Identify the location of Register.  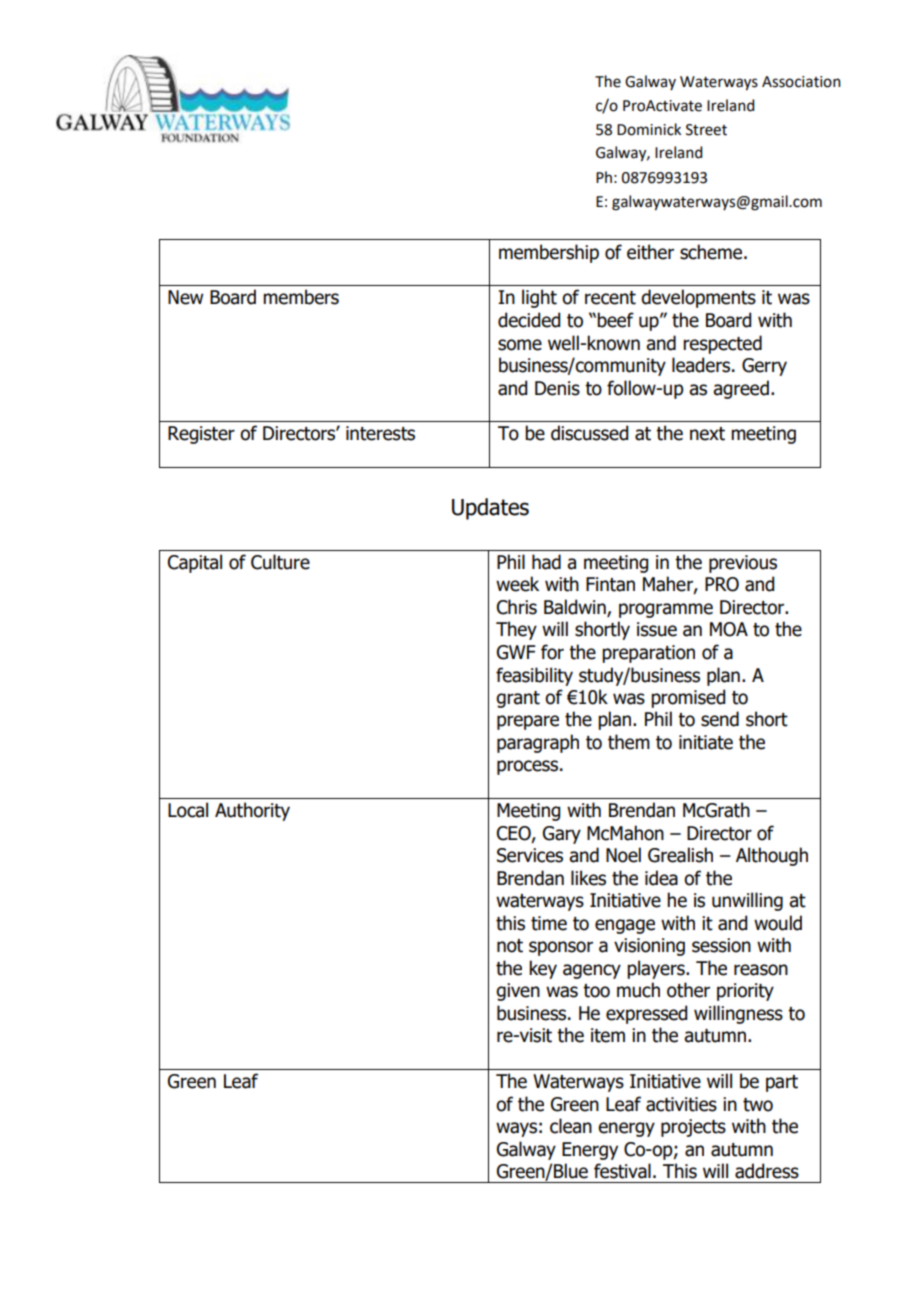
(201, 435).
